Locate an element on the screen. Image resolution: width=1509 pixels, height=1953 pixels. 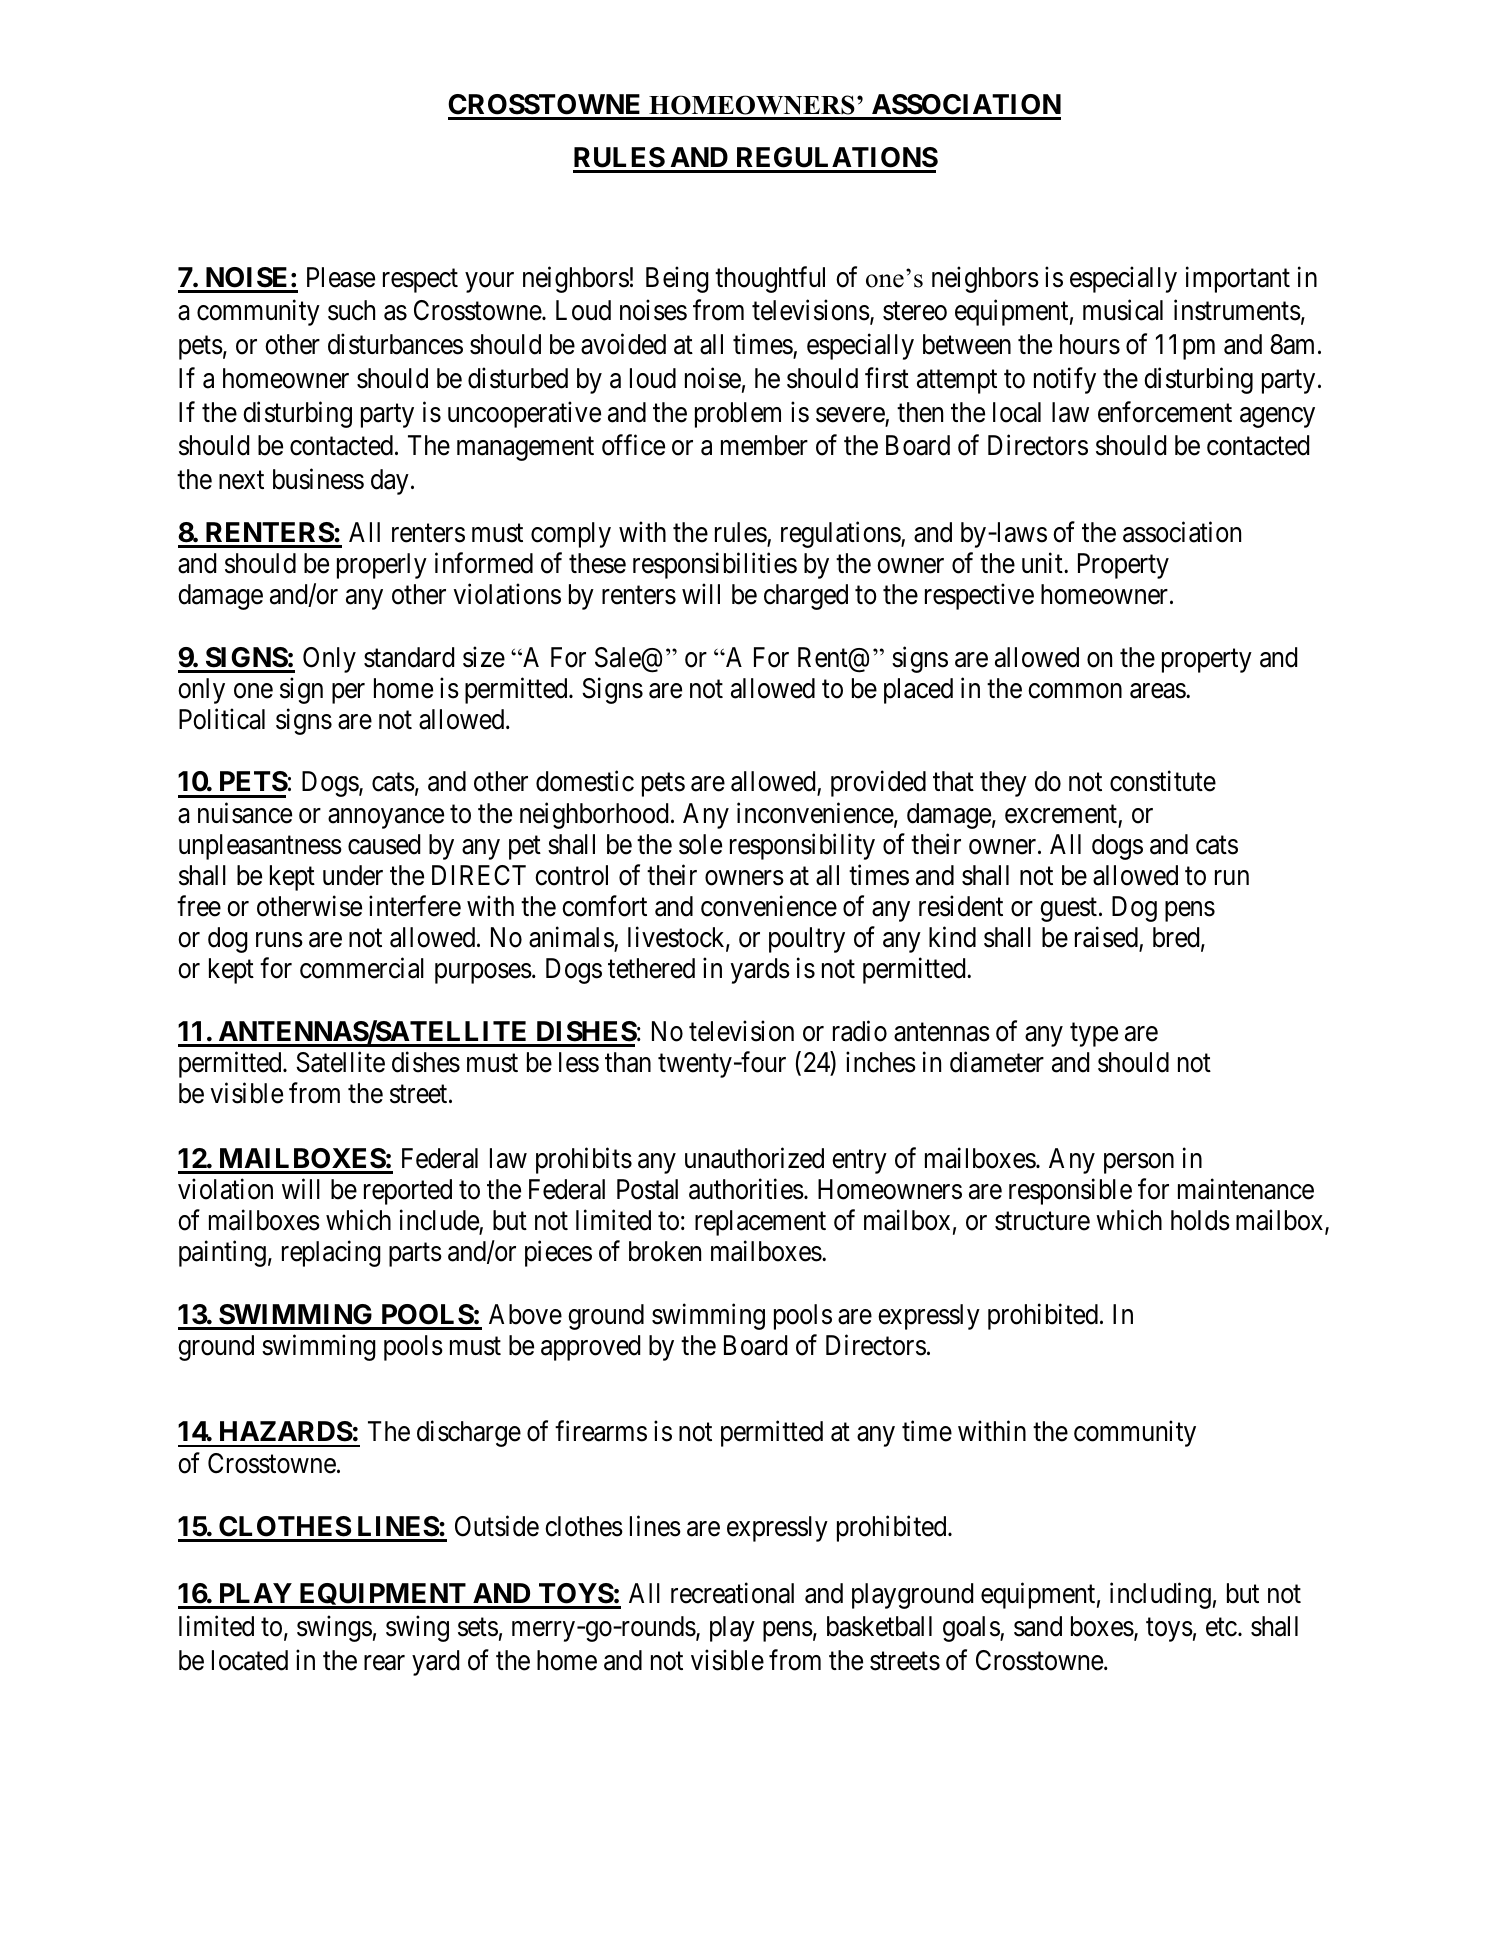
such is located at coordinates (351, 310).
